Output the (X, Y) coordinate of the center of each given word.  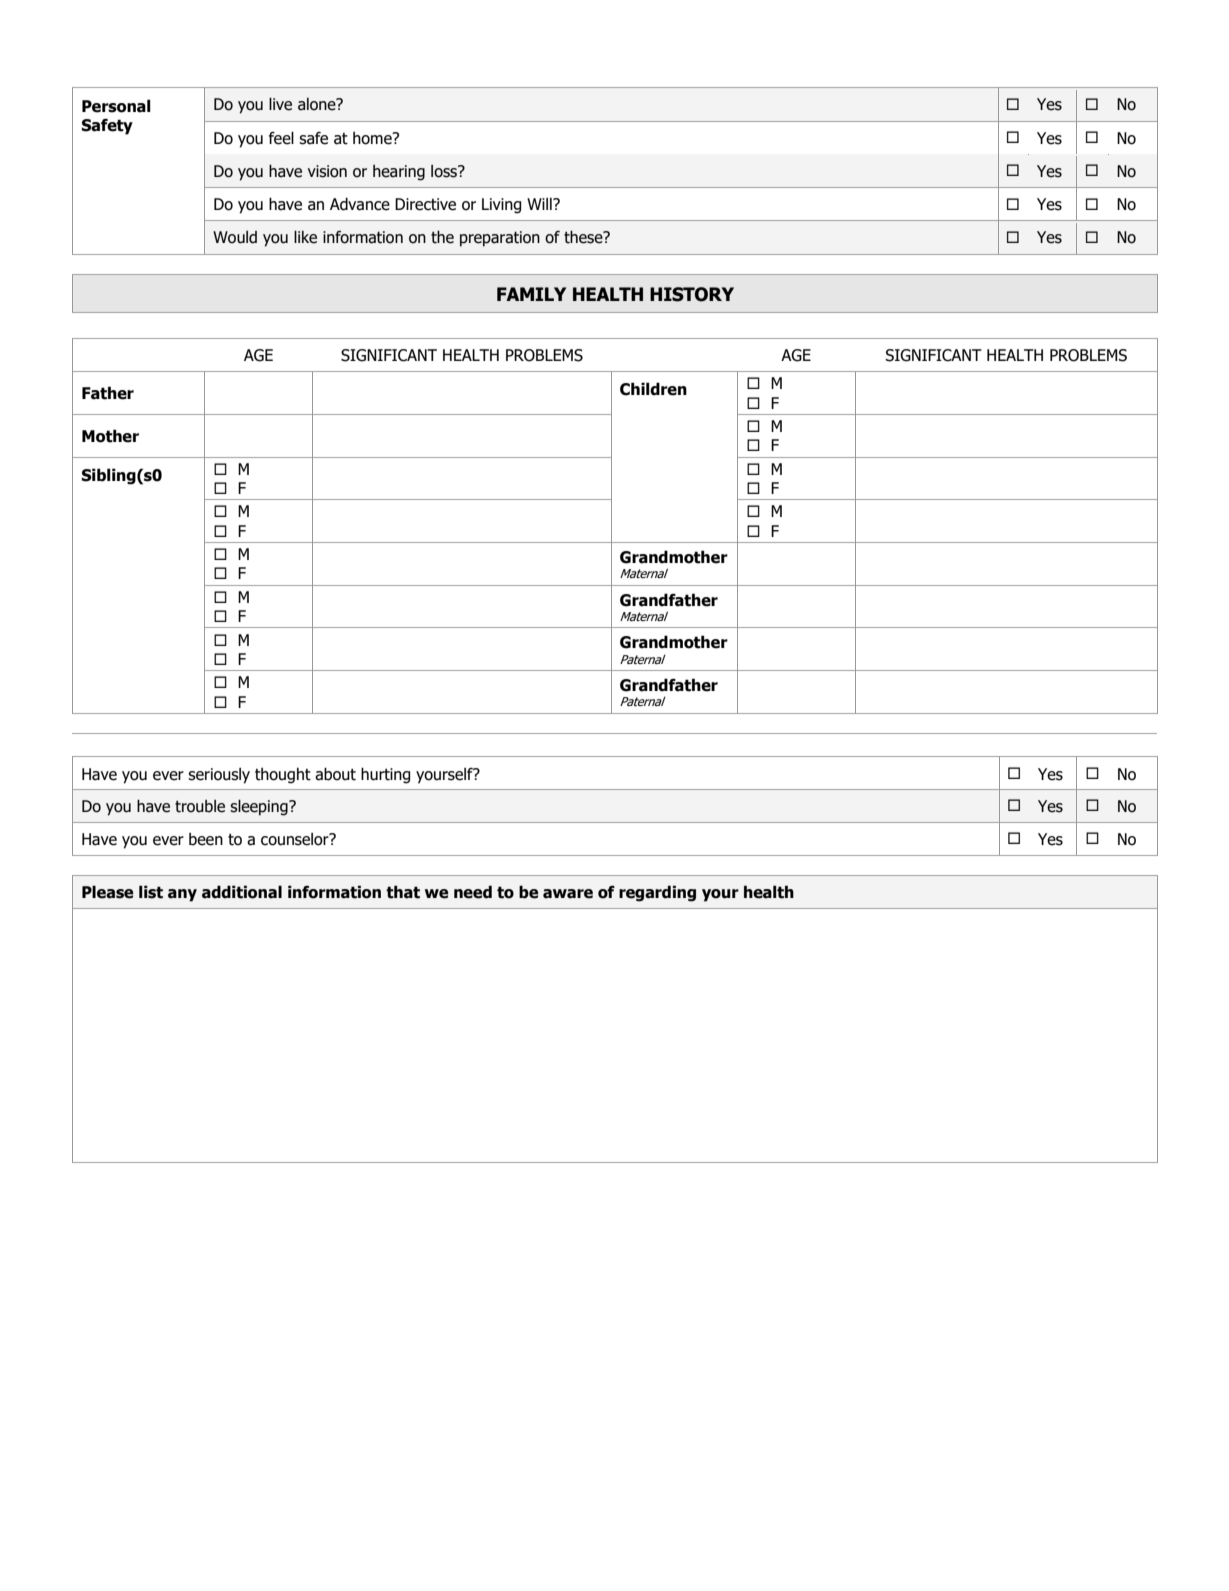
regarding (657, 893)
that (403, 892)
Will (540, 204)
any (182, 895)
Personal (116, 106)
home (373, 138)
